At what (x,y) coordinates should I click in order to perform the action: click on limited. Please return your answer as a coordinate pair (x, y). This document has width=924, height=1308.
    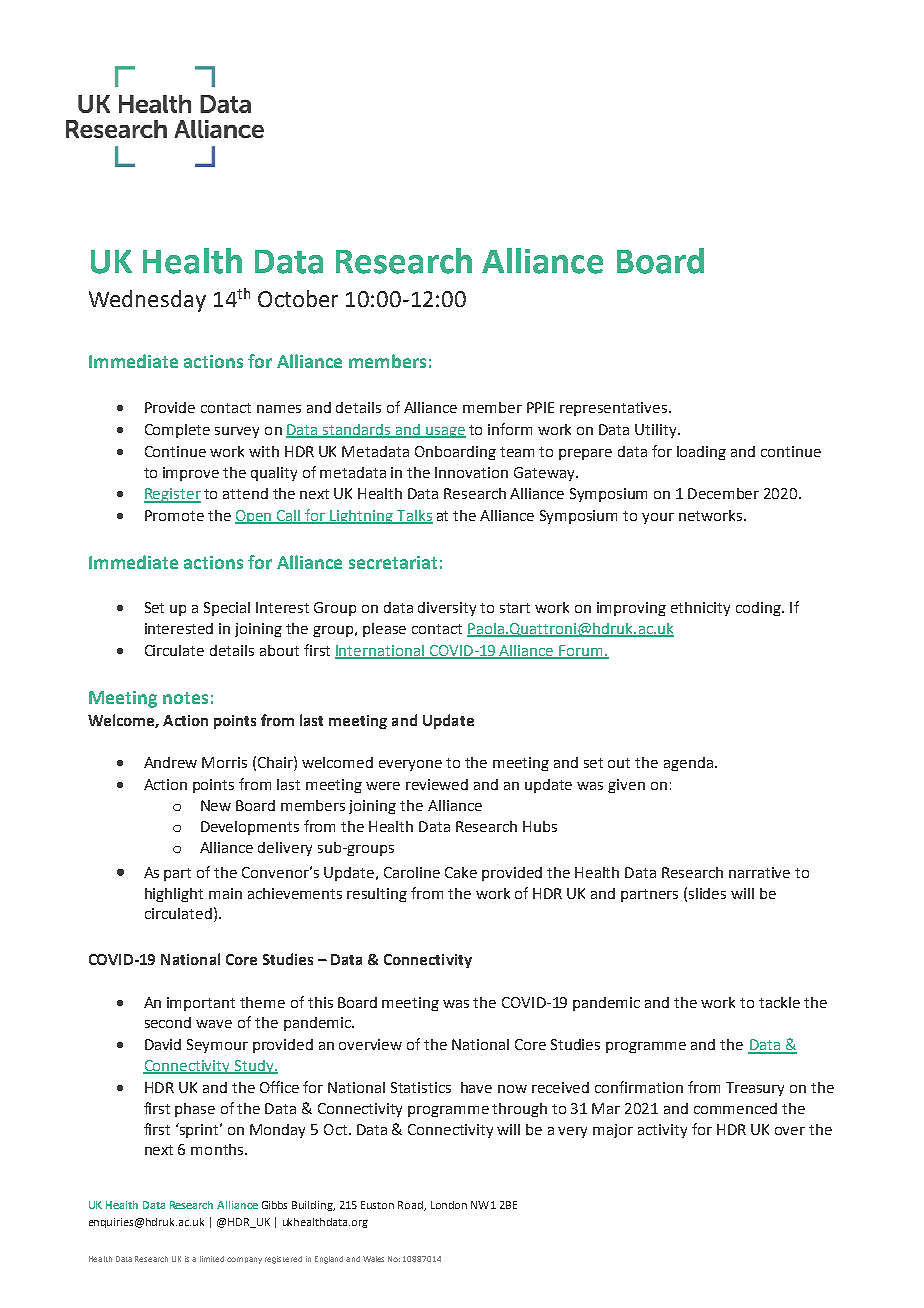
    Looking at the image, I should click on (212, 1259).
